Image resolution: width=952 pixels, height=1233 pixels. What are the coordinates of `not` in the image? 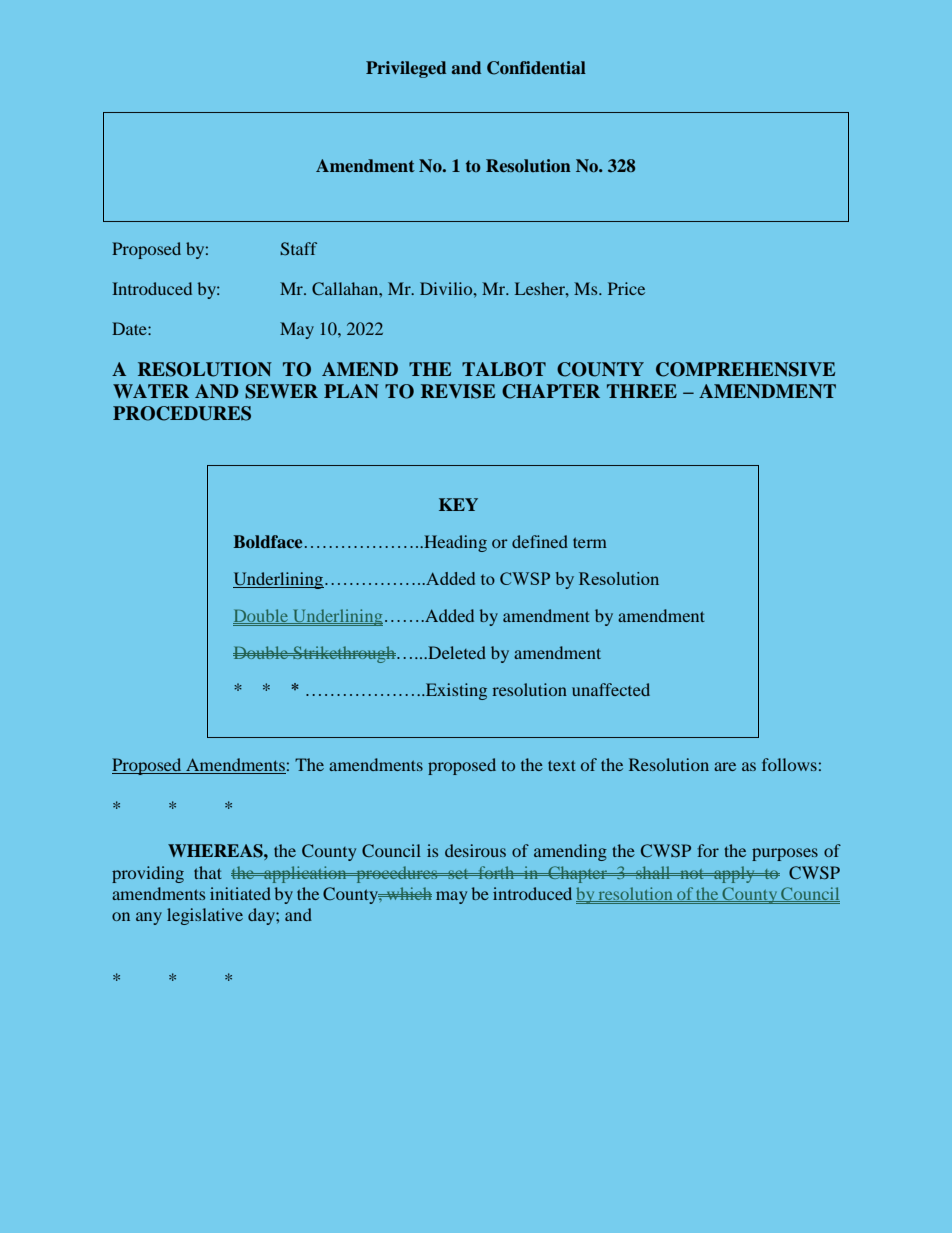 It's located at (692, 874).
